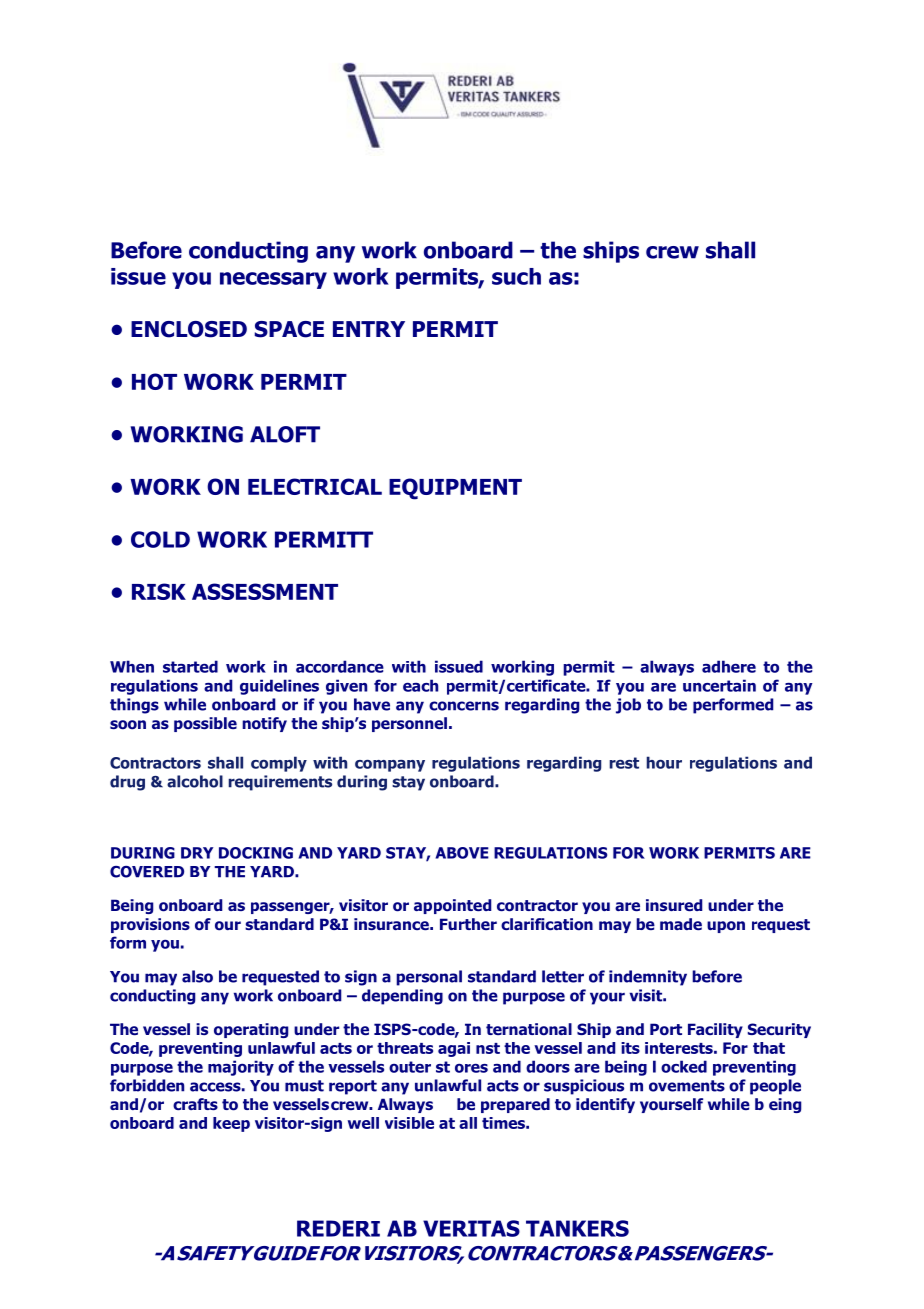  I want to click on keep, so click(231, 1124).
